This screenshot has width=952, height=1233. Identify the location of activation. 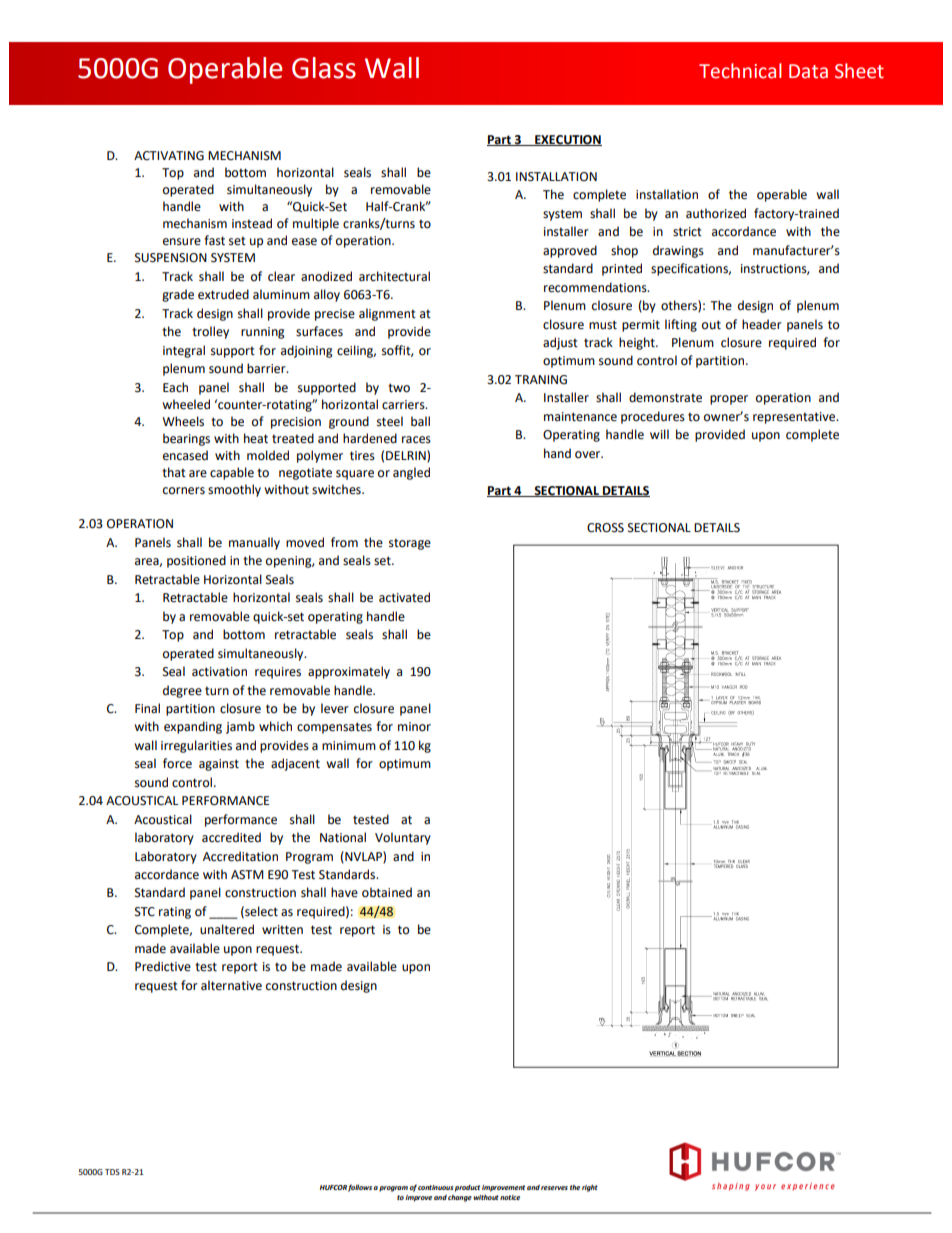
(219, 672).
